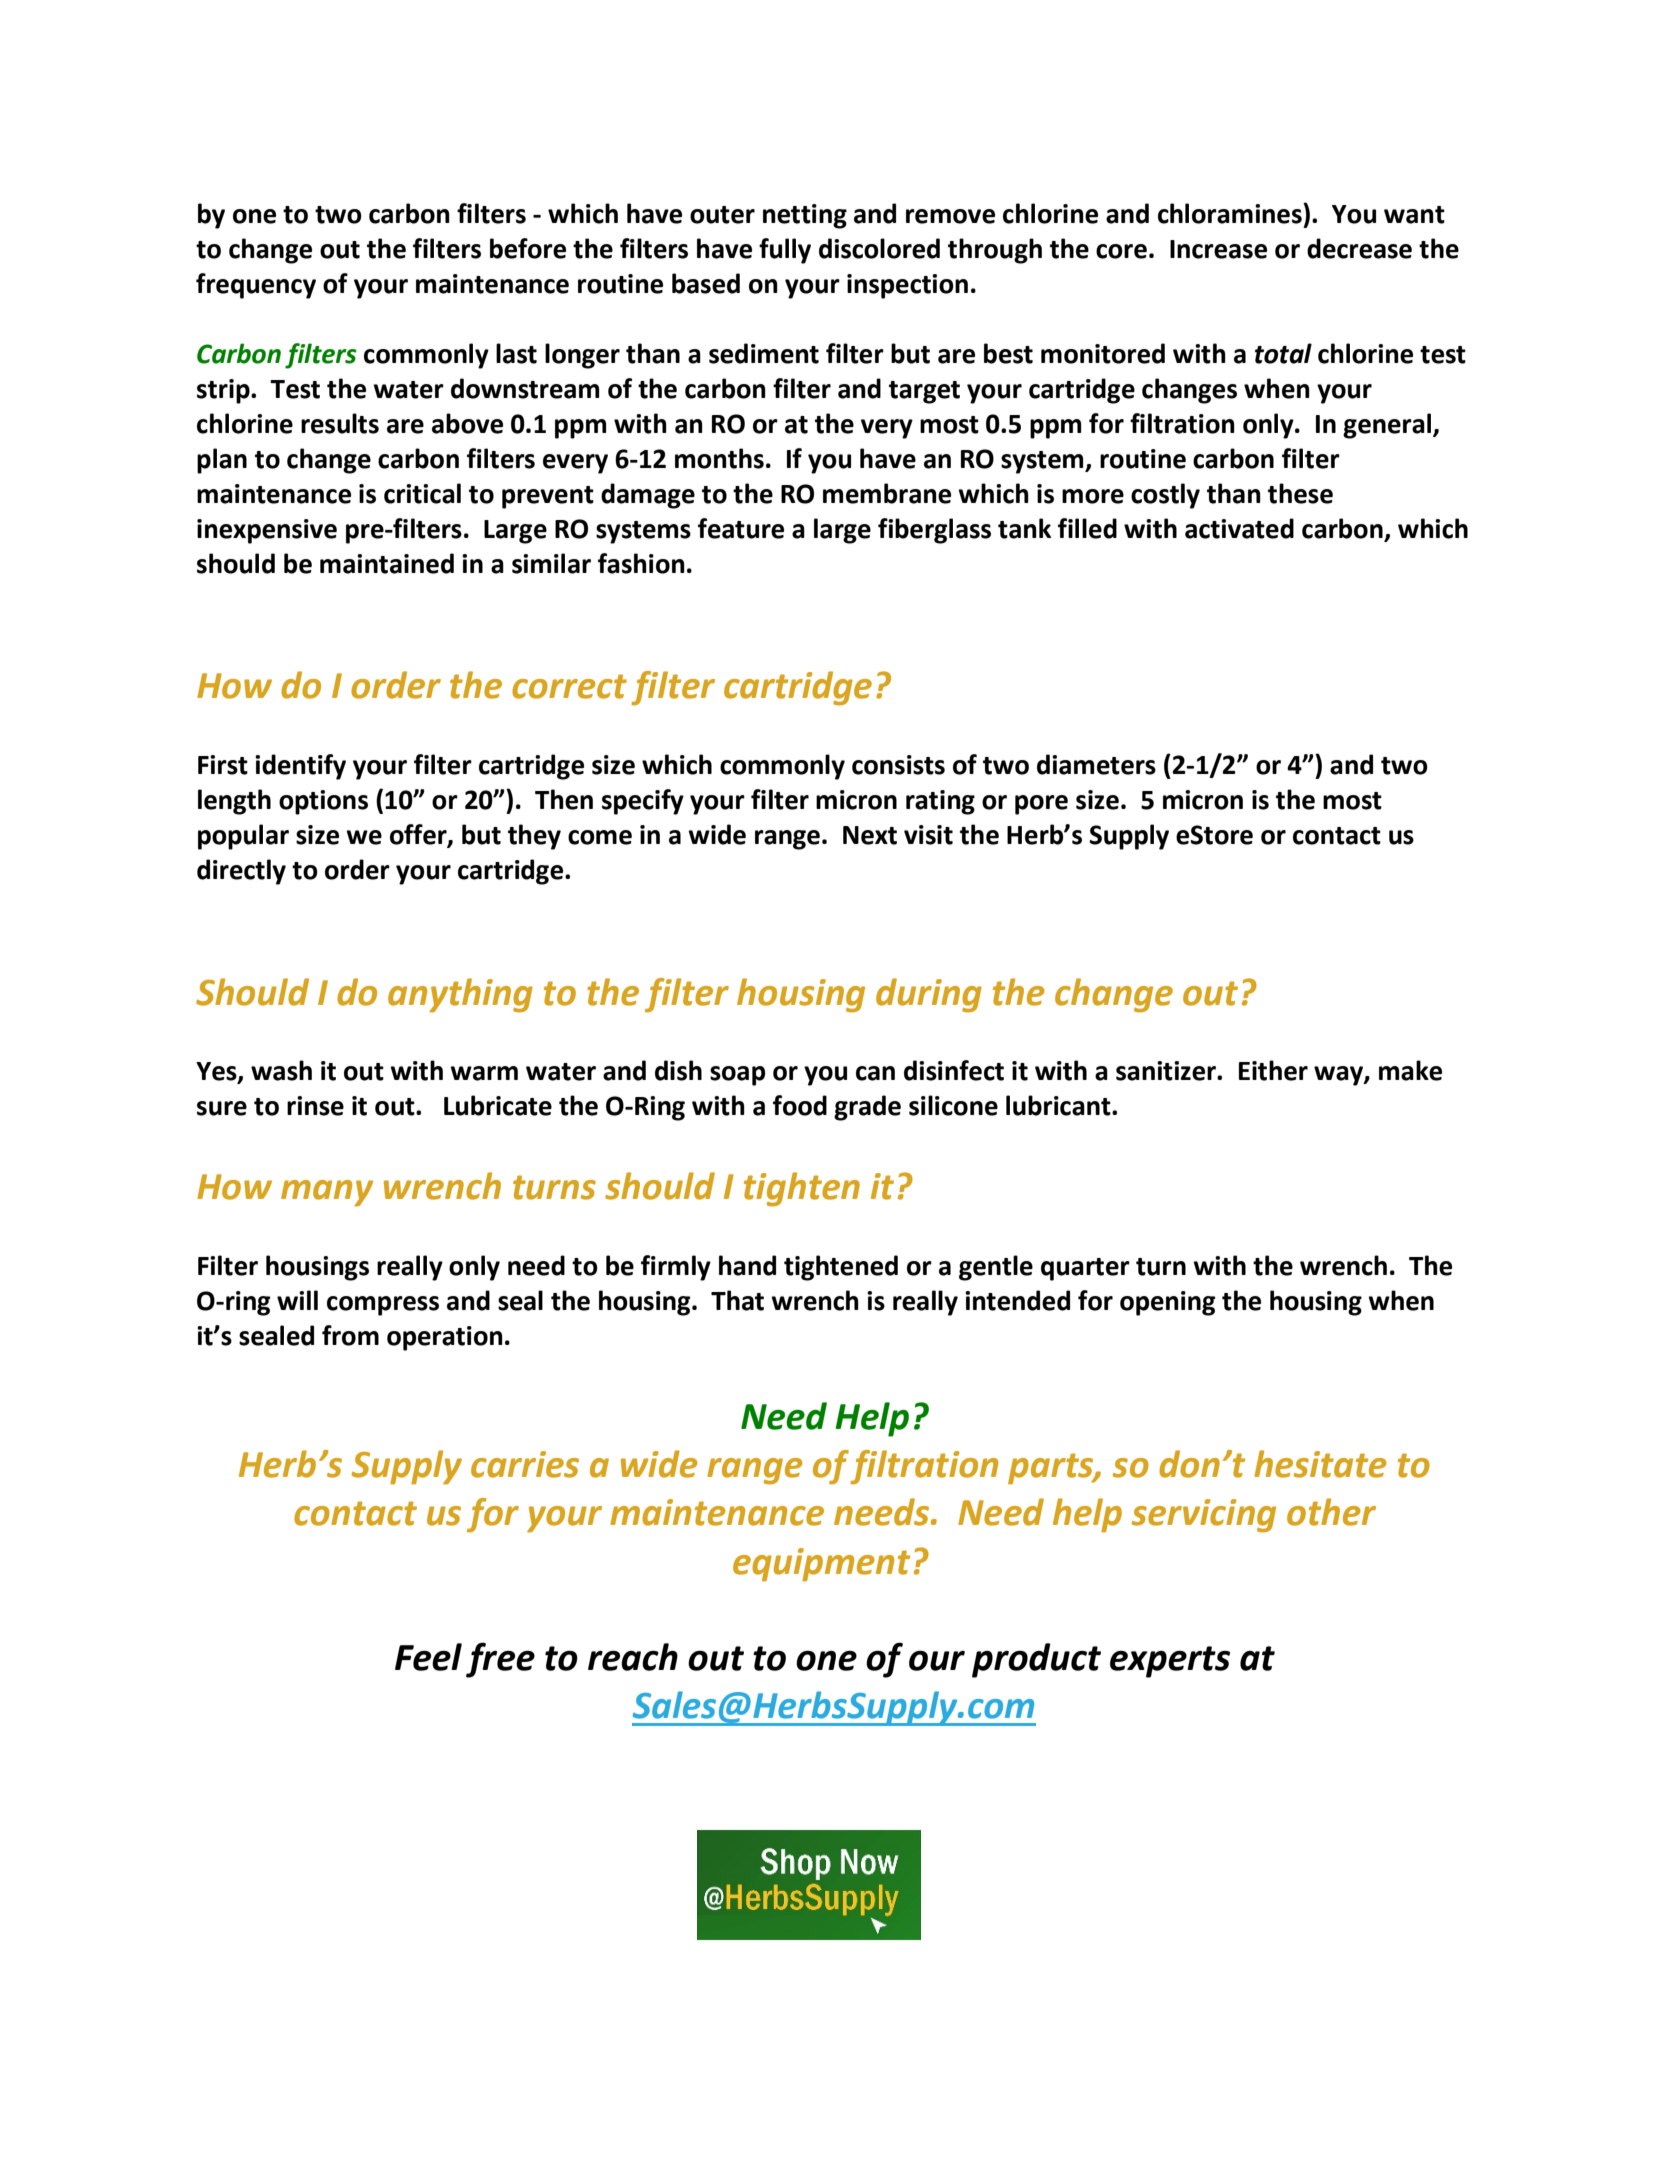 The height and width of the screenshot is (2160, 1669). Describe the element at coordinates (1273, 1070) in the screenshot. I see `Either` at that location.
